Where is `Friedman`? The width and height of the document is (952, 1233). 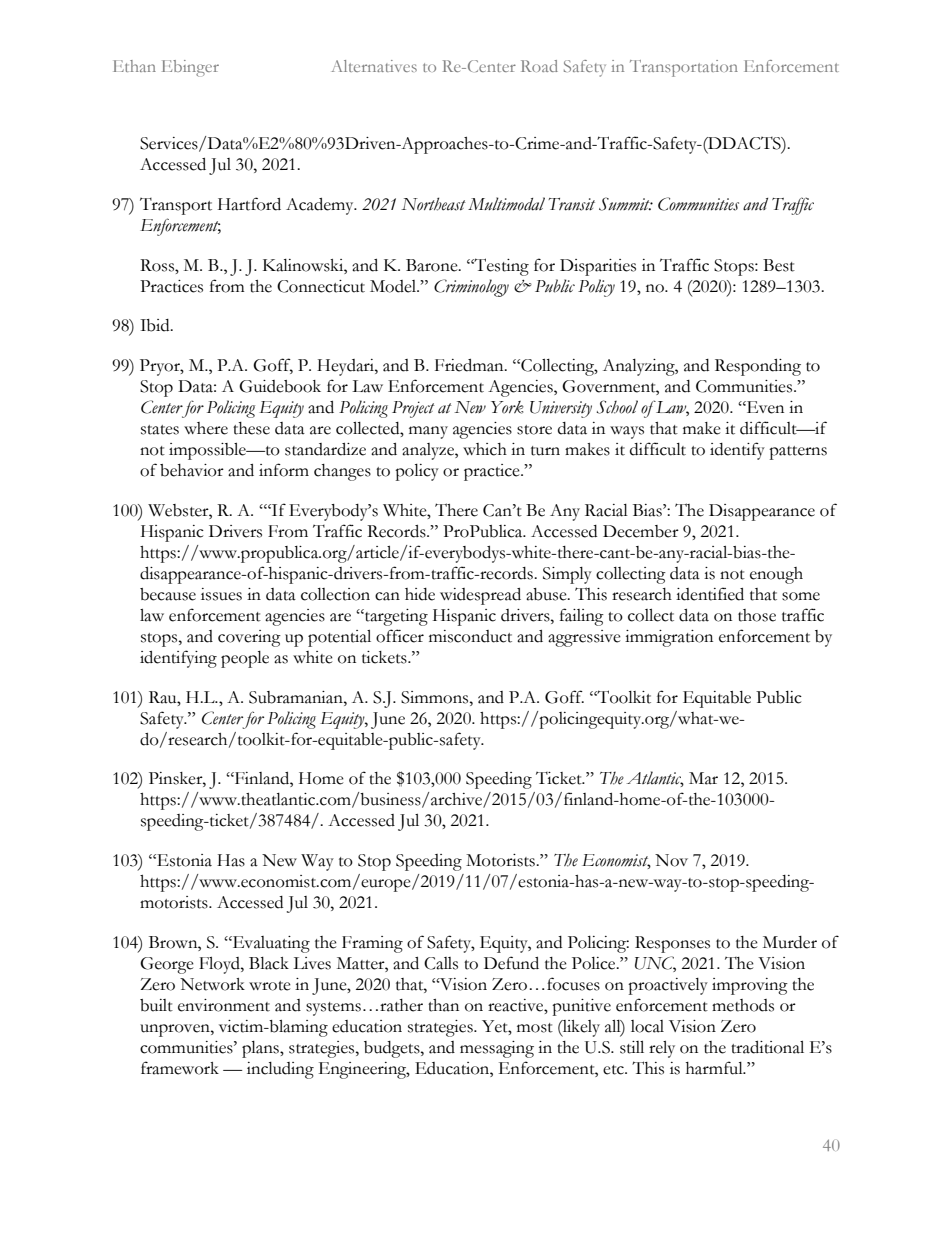
Friedman is located at coordinates (470, 365).
